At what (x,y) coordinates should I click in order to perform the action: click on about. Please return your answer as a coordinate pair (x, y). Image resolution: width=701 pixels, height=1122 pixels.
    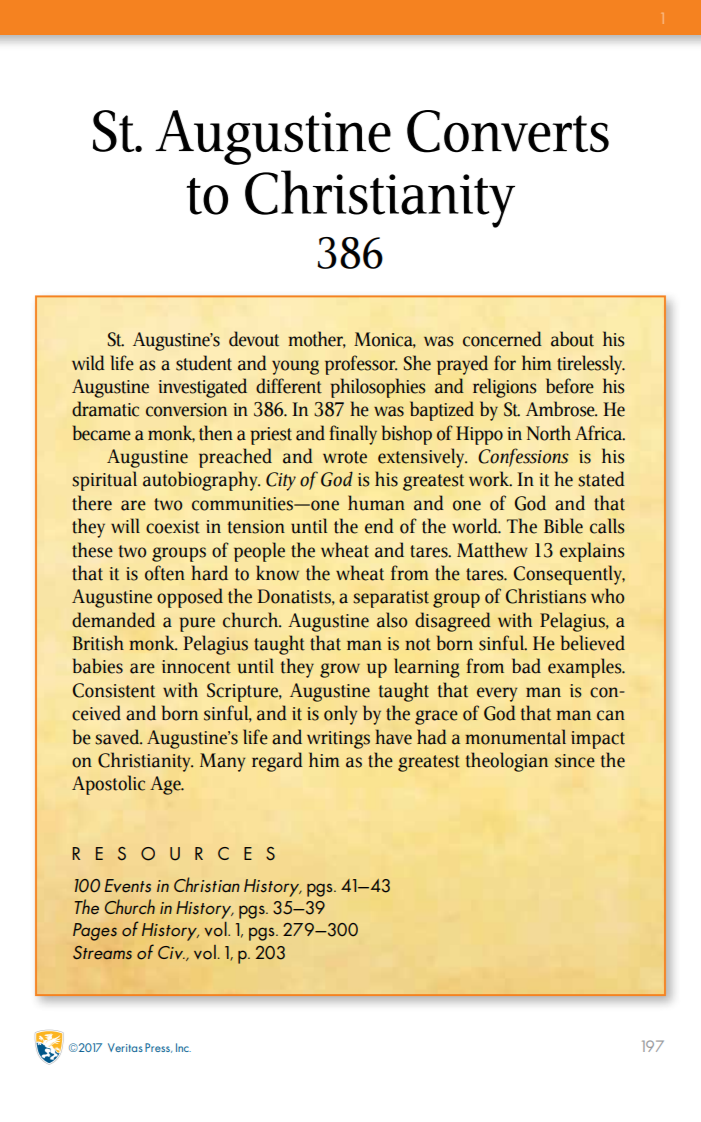
    Looking at the image, I should click on (572, 339).
